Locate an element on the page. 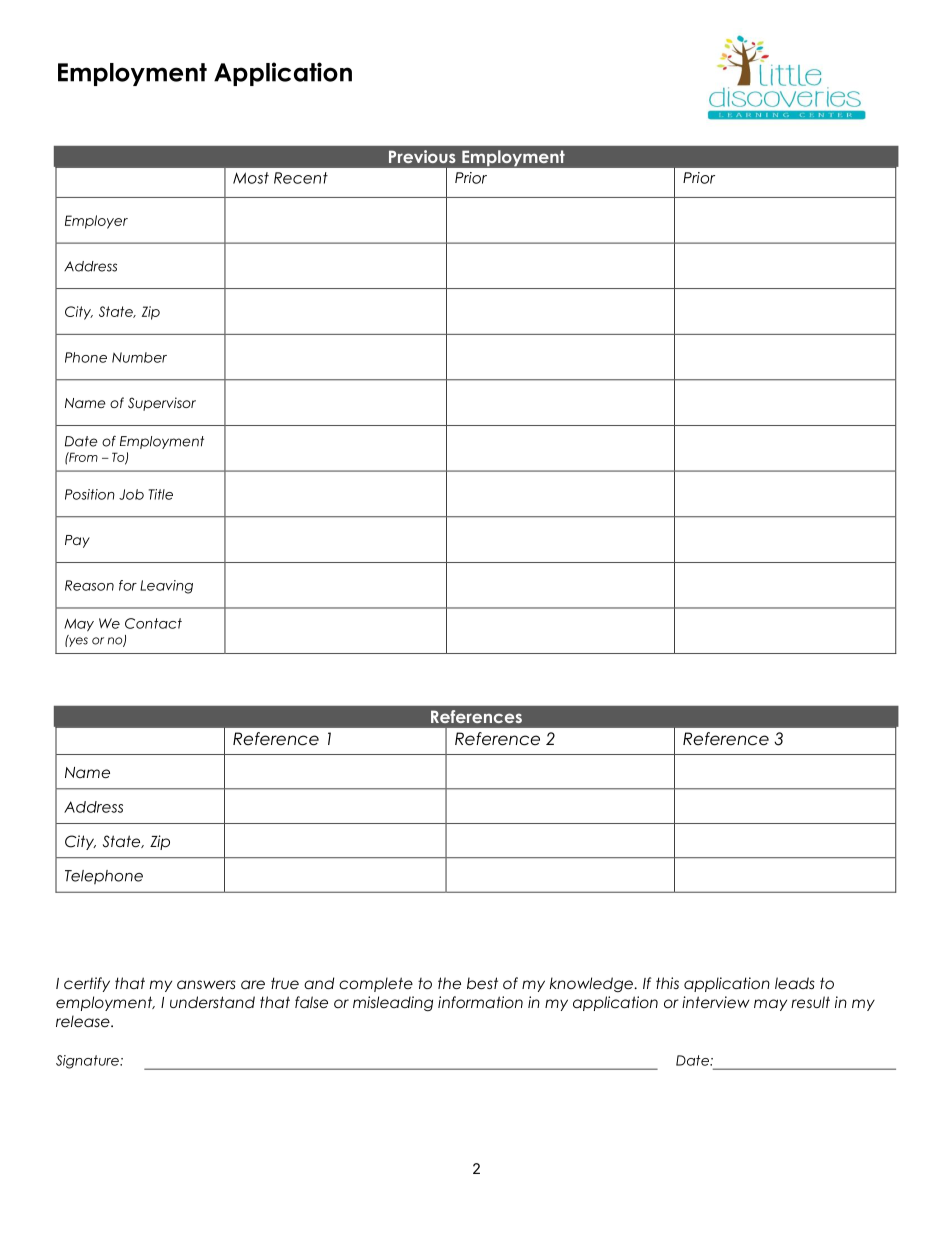 The width and height of the image is (952, 1233). Previous is located at coordinates (422, 156).
